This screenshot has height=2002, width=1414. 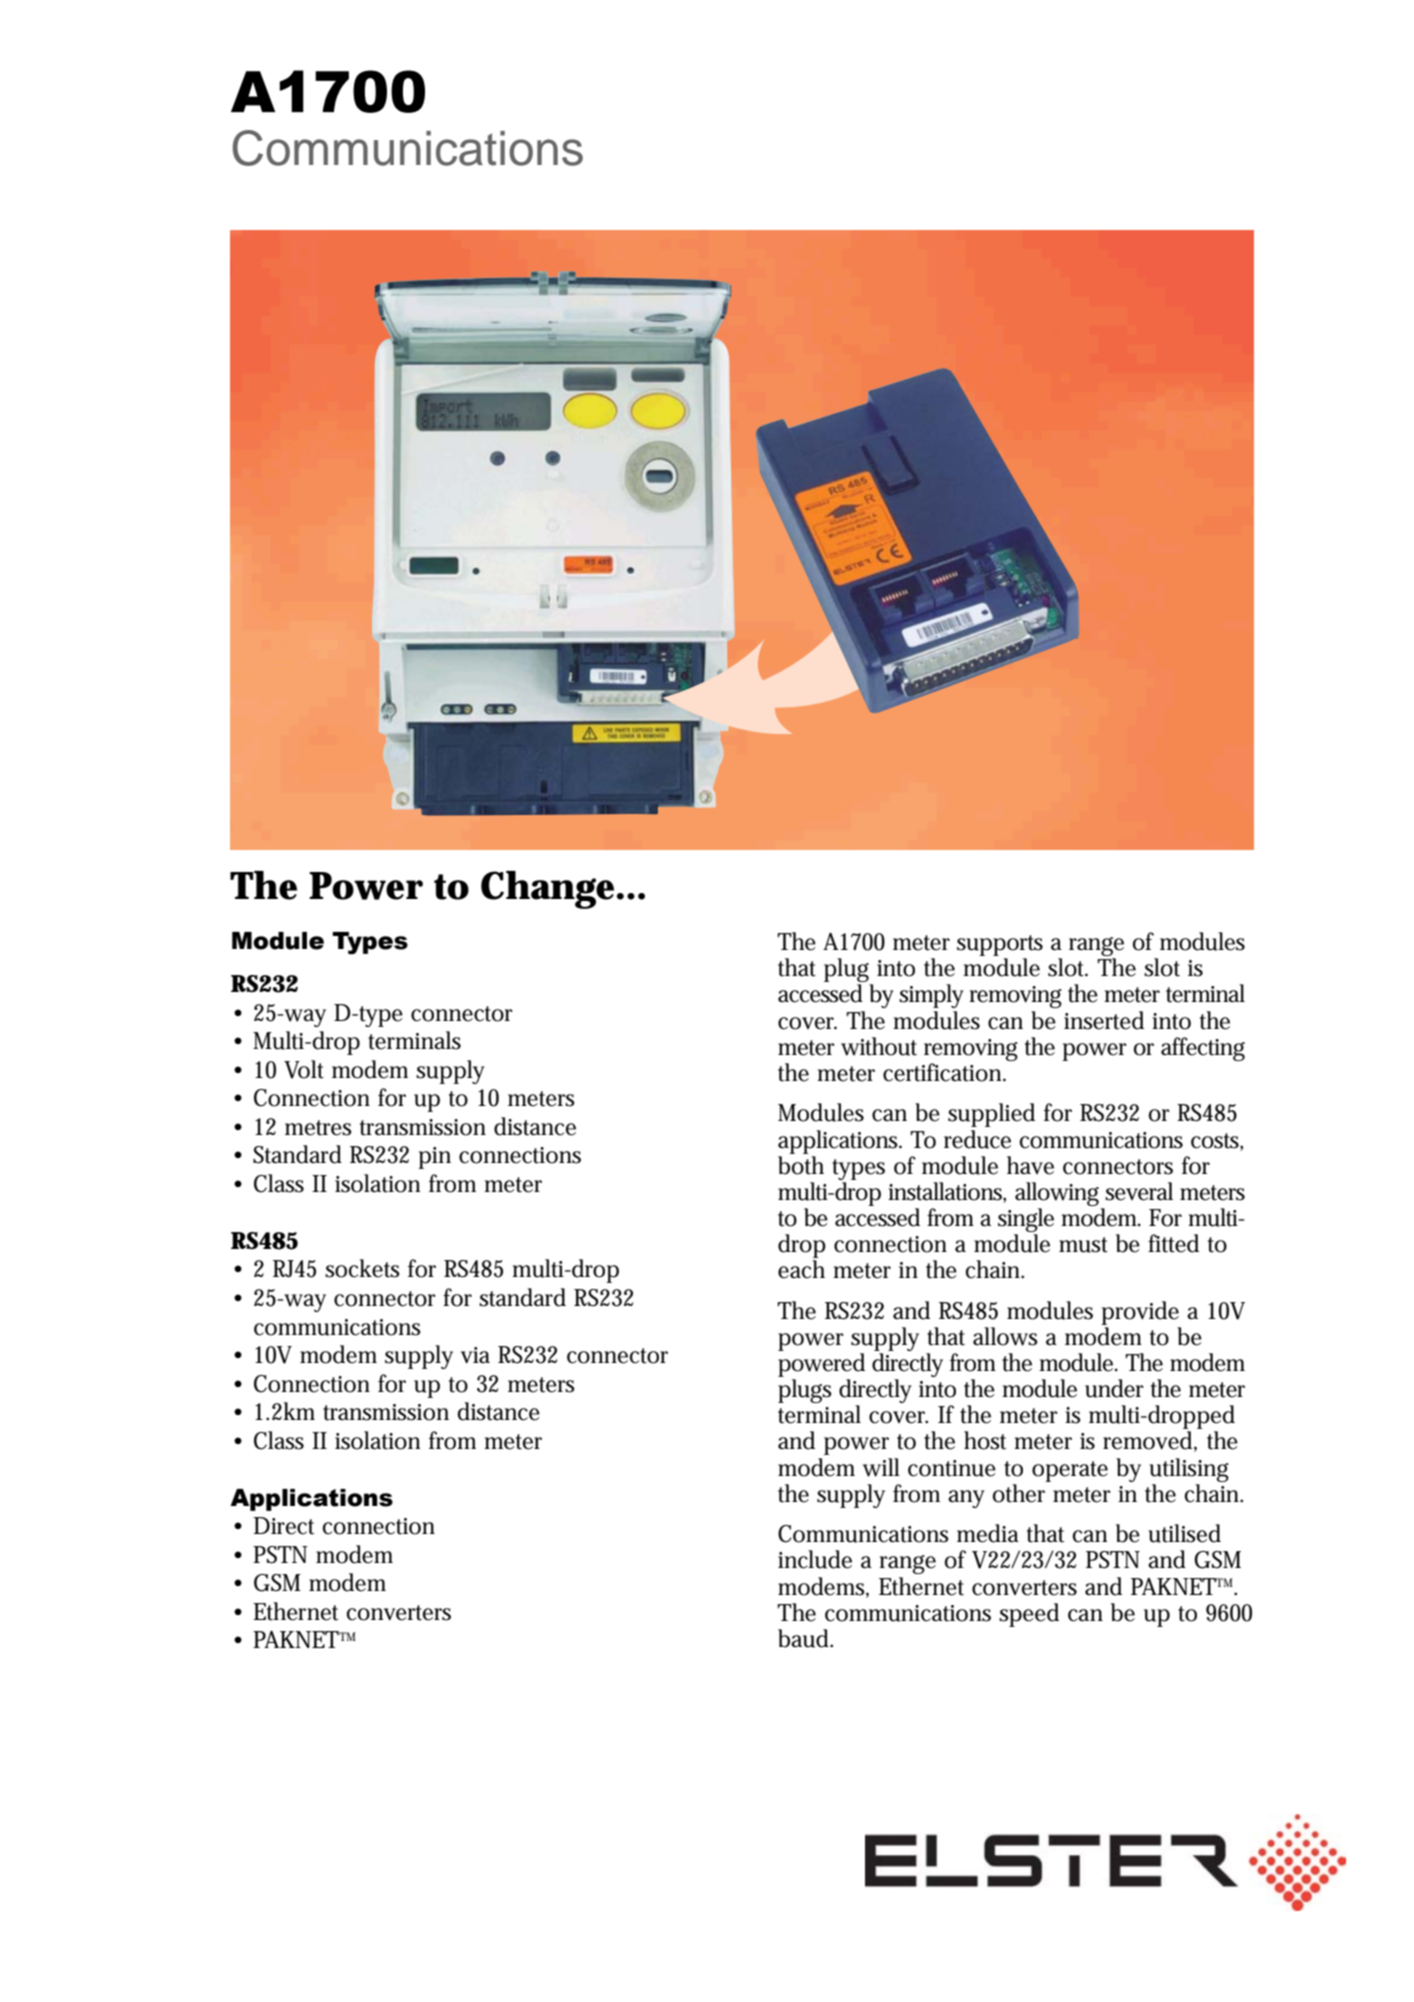 What do you see at coordinates (362, 1268) in the screenshot?
I see `sockets` at bounding box center [362, 1268].
